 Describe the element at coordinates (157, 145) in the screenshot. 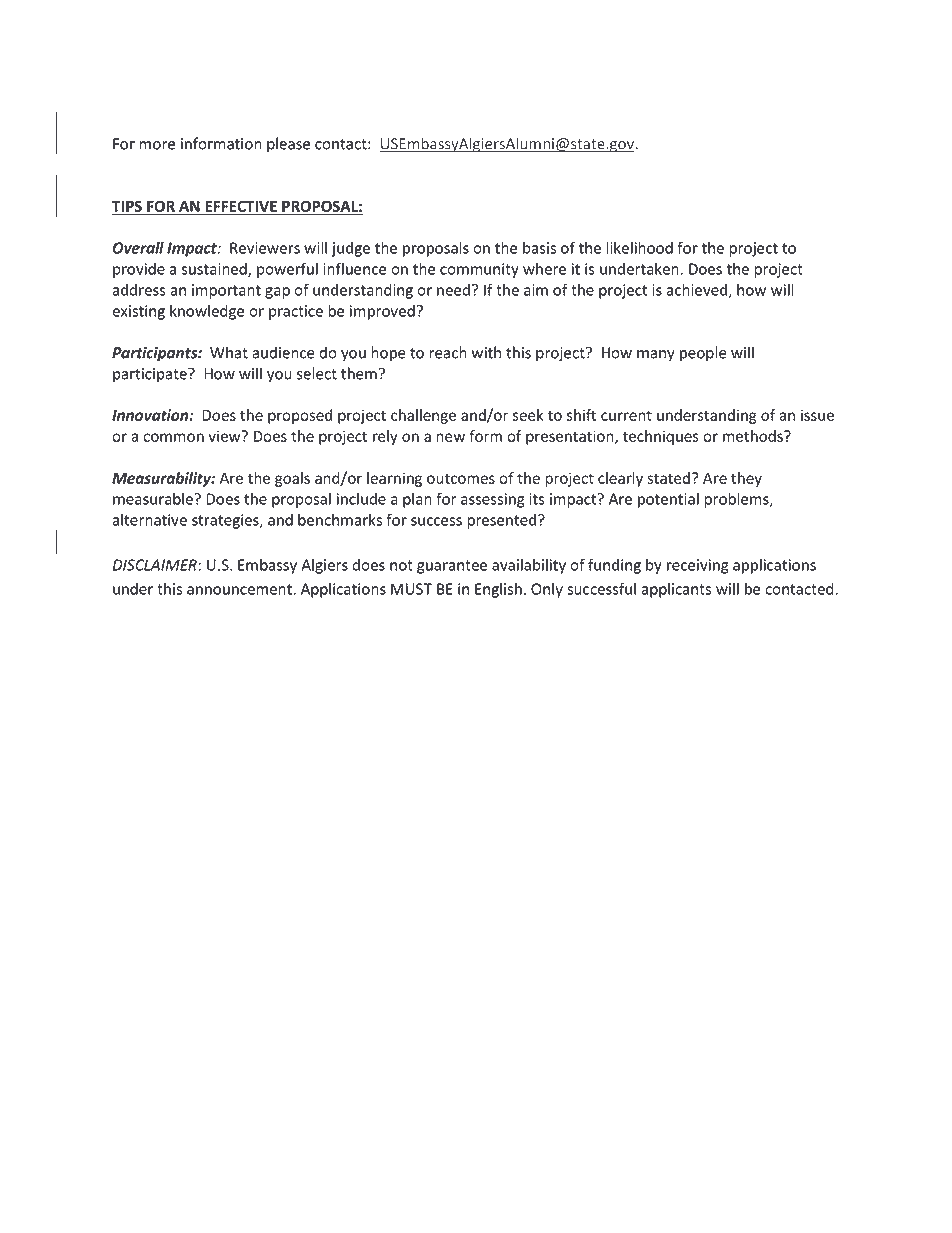

I see `more` at that location.
